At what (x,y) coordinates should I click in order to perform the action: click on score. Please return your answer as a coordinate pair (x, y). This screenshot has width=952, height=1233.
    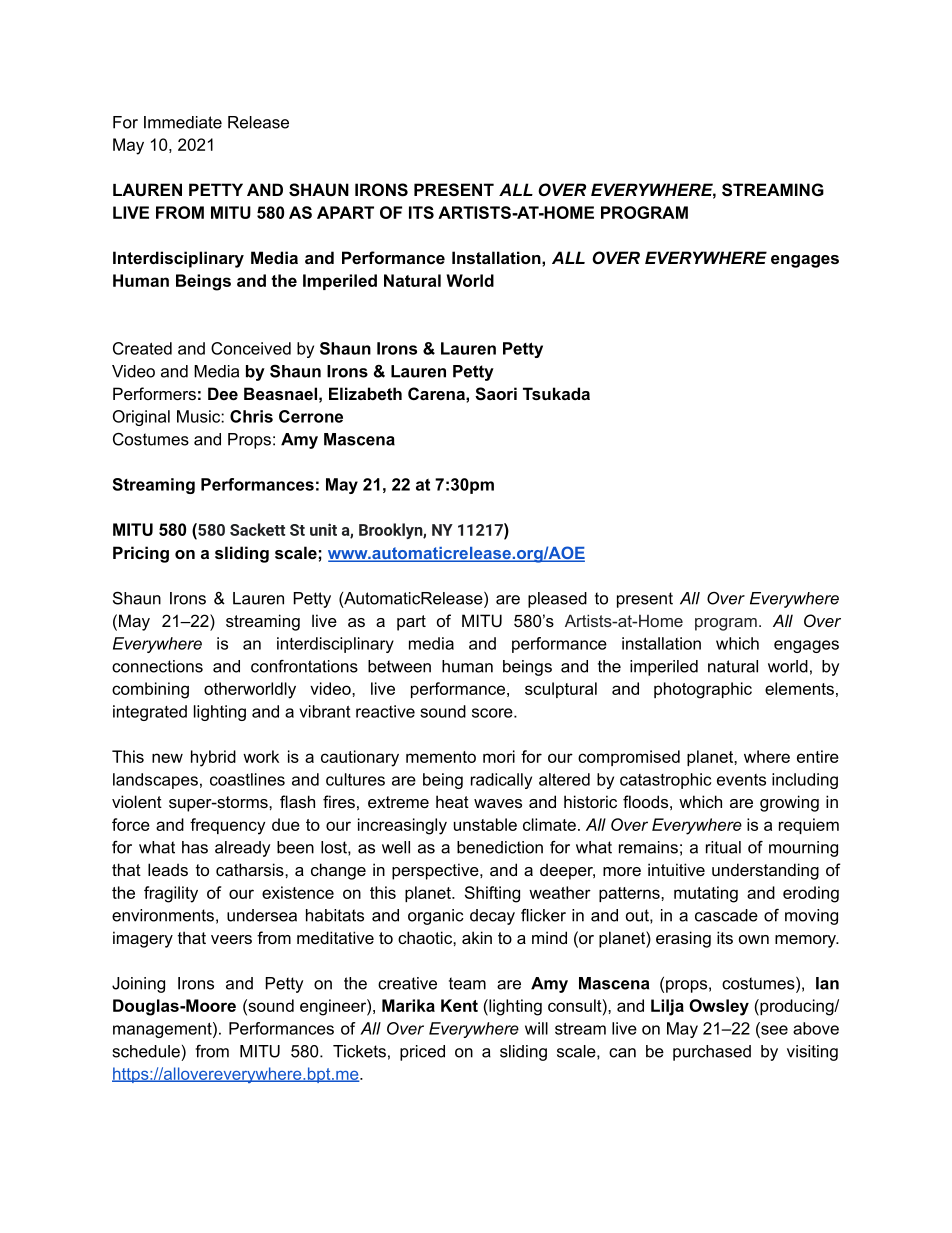
    Looking at the image, I should click on (493, 713).
